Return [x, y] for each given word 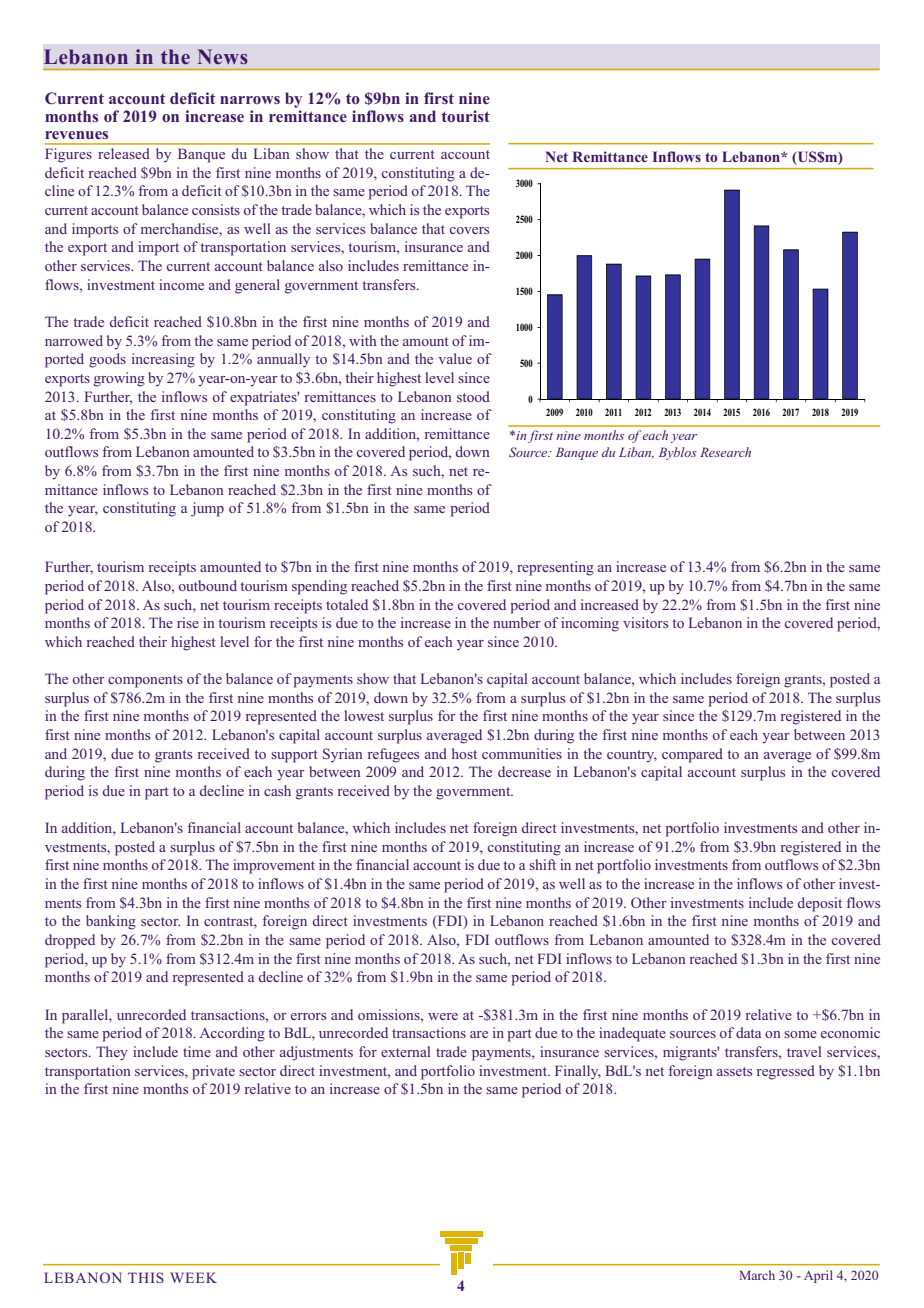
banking [111, 922]
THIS [146, 1277]
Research [725, 452]
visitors [645, 622]
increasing [163, 360]
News [222, 56]
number [517, 622]
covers [469, 230]
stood [473, 396]
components [145, 681]
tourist [466, 116]
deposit [820, 904]
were [443, 1016]
